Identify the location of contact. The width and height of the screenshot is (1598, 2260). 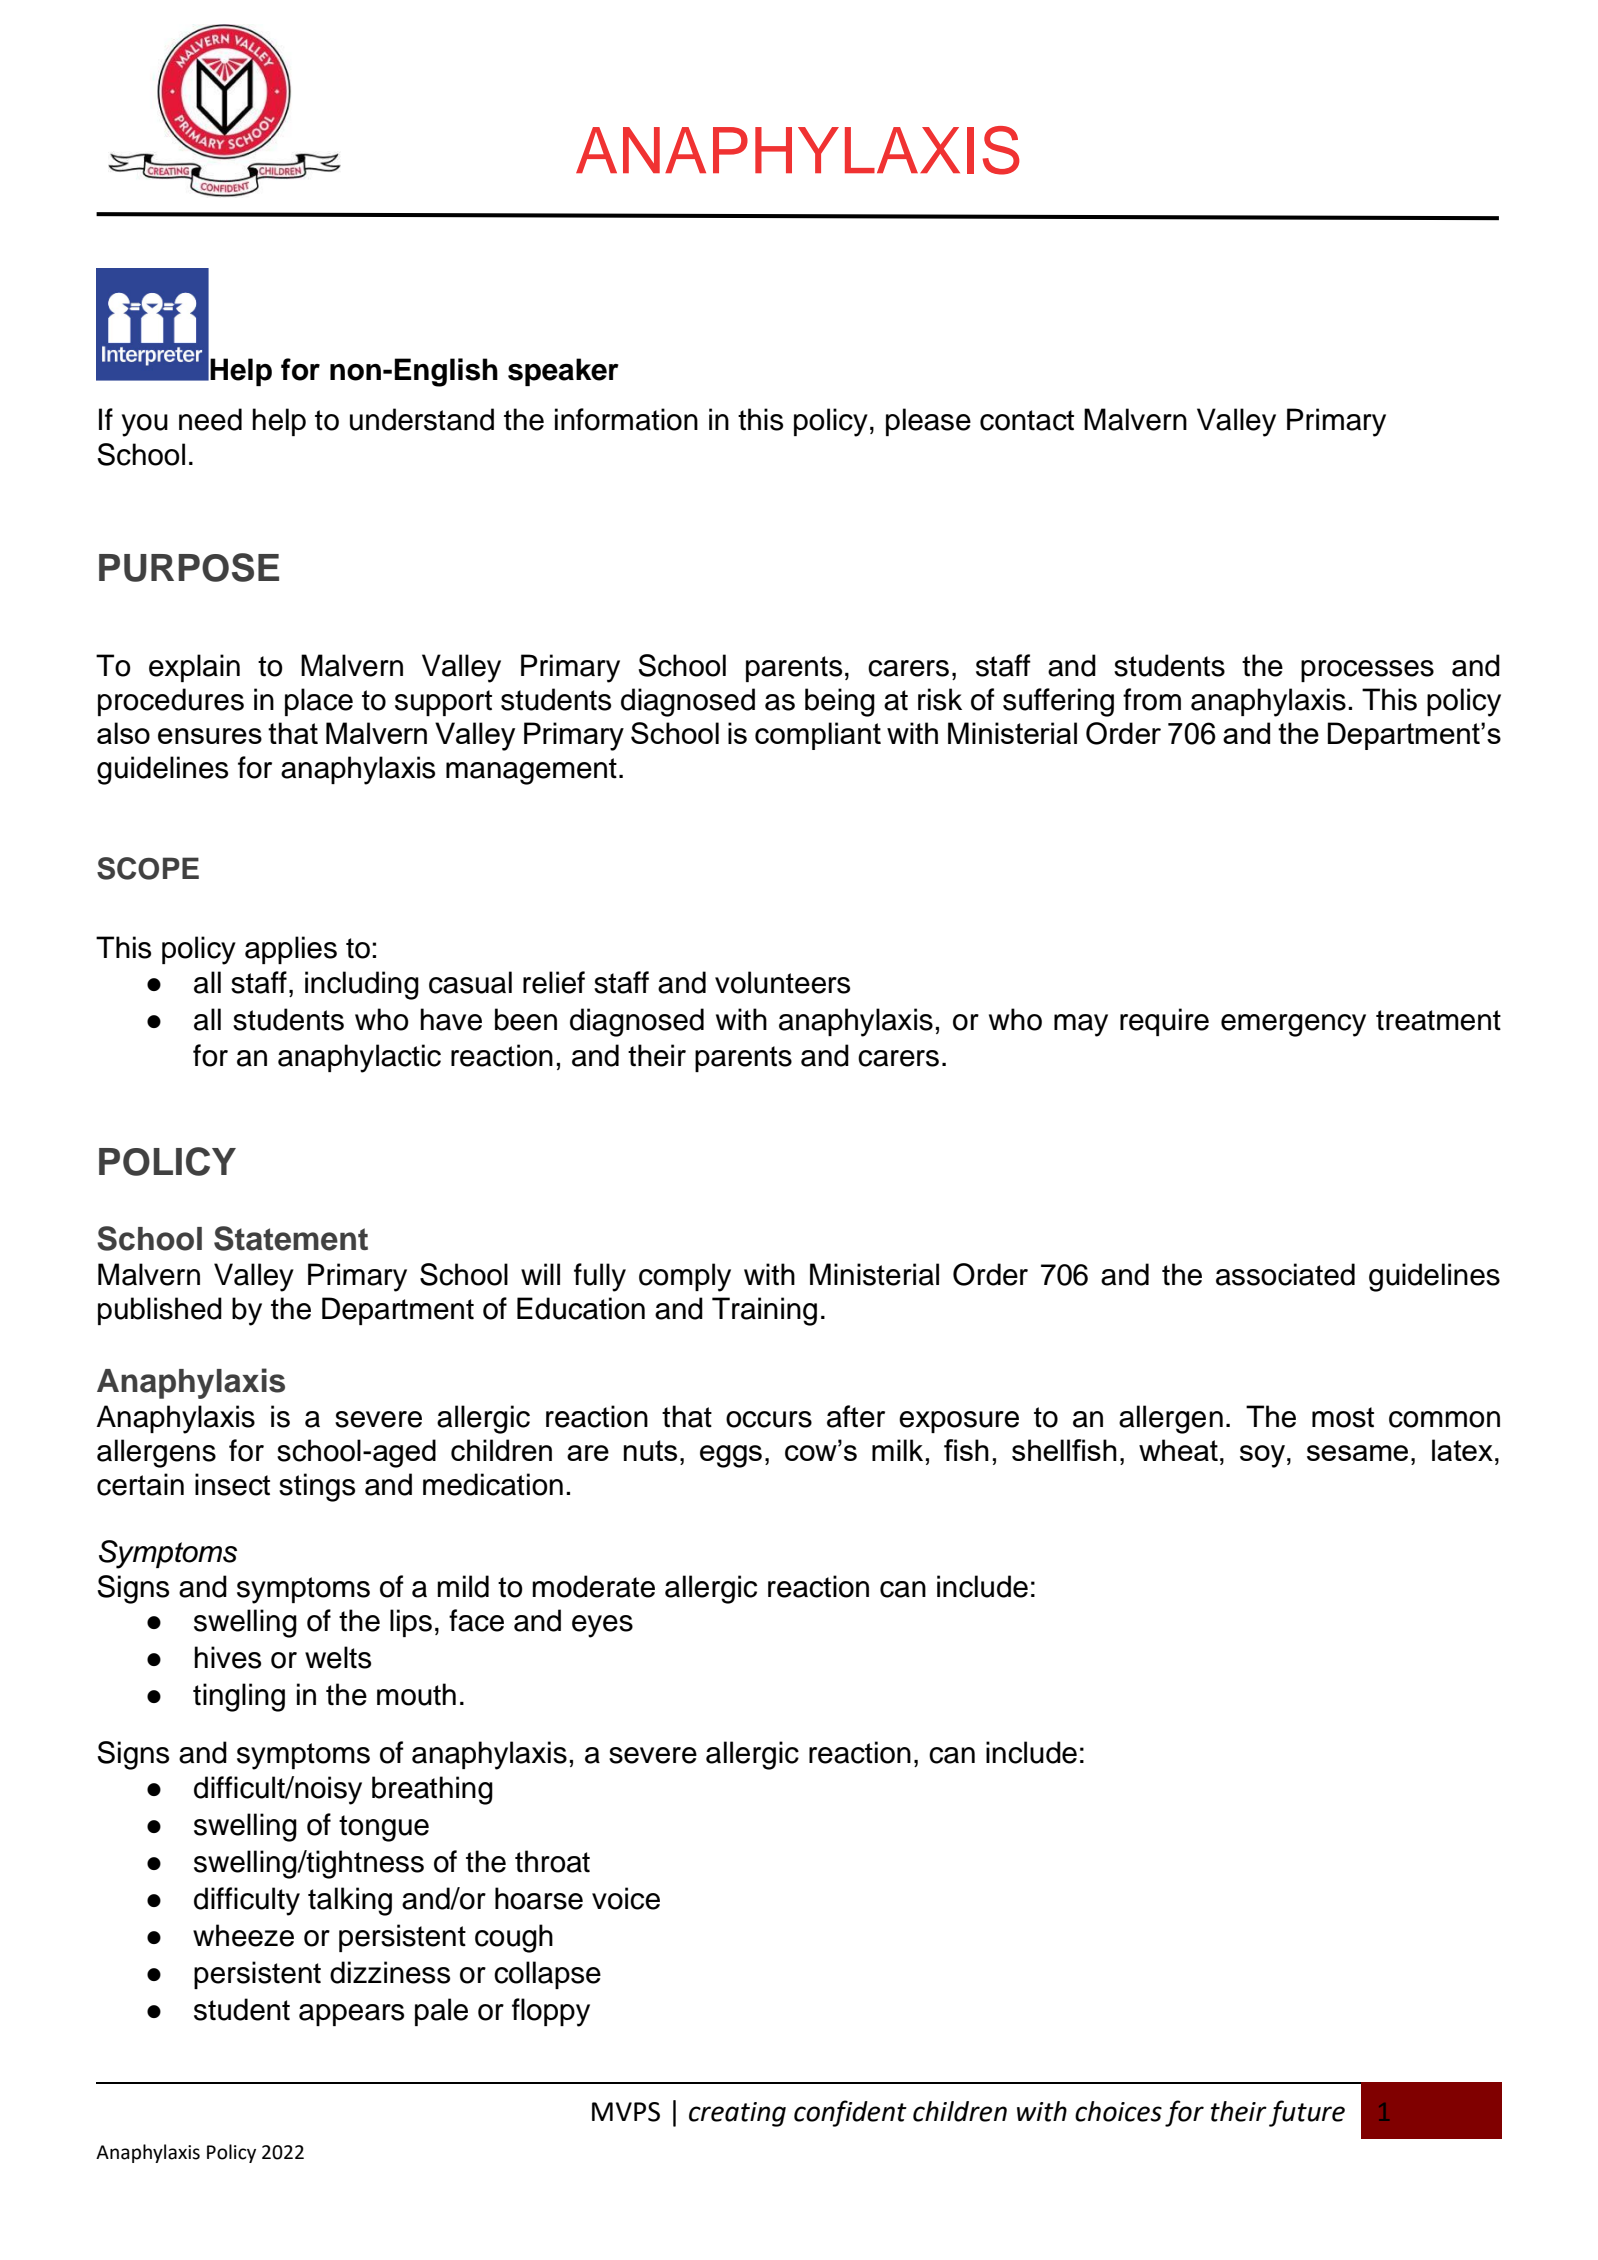
(1027, 420).
